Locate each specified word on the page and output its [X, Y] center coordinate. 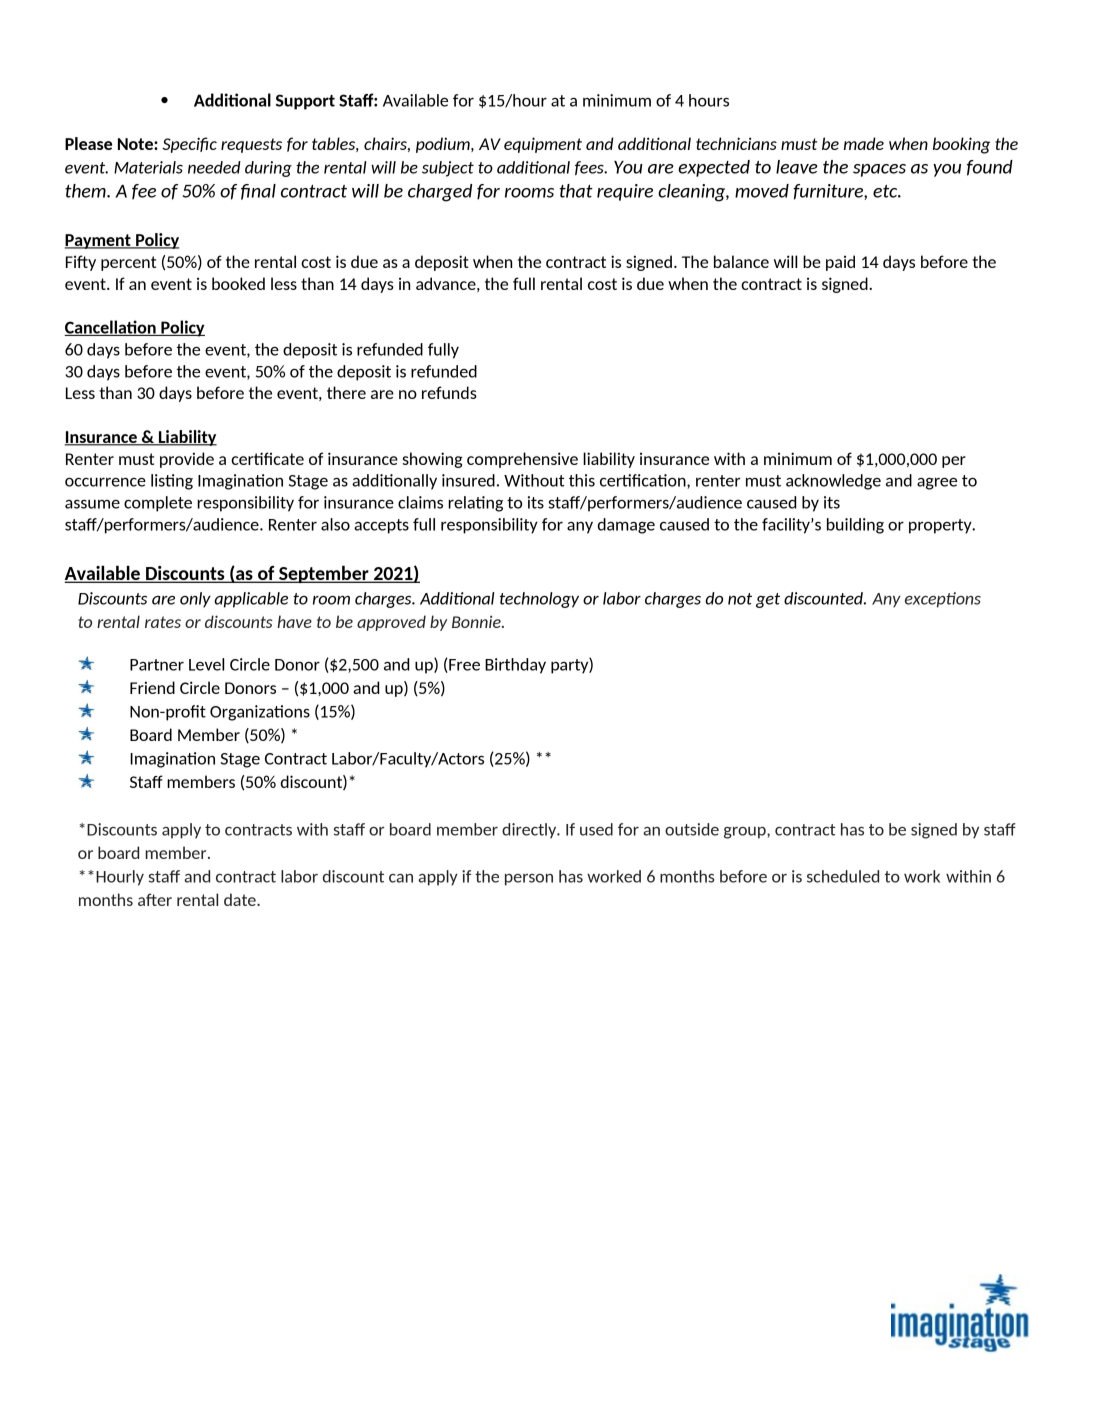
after [155, 899]
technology [539, 600]
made [864, 143]
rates [163, 622]
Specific [189, 145]
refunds [449, 392]
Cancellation [111, 328]
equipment [543, 145]
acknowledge [833, 482]
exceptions [943, 600]
